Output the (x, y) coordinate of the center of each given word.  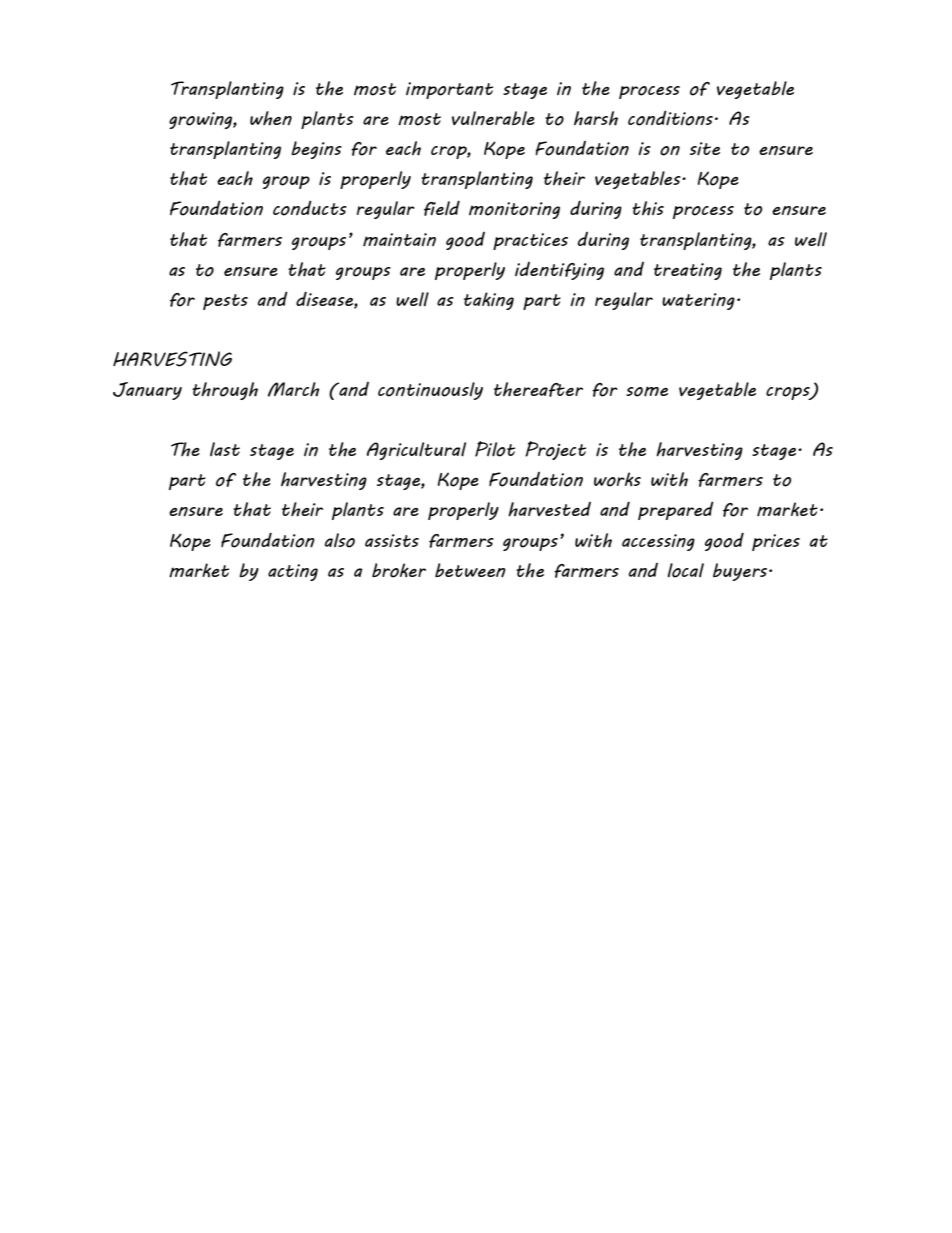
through (225, 391)
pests (225, 302)
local (686, 570)
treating (688, 271)
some (647, 391)
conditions (670, 118)
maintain (399, 240)
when (271, 118)
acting (293, 572)
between (470, 570)
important (449, 90)
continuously (430, 391)
